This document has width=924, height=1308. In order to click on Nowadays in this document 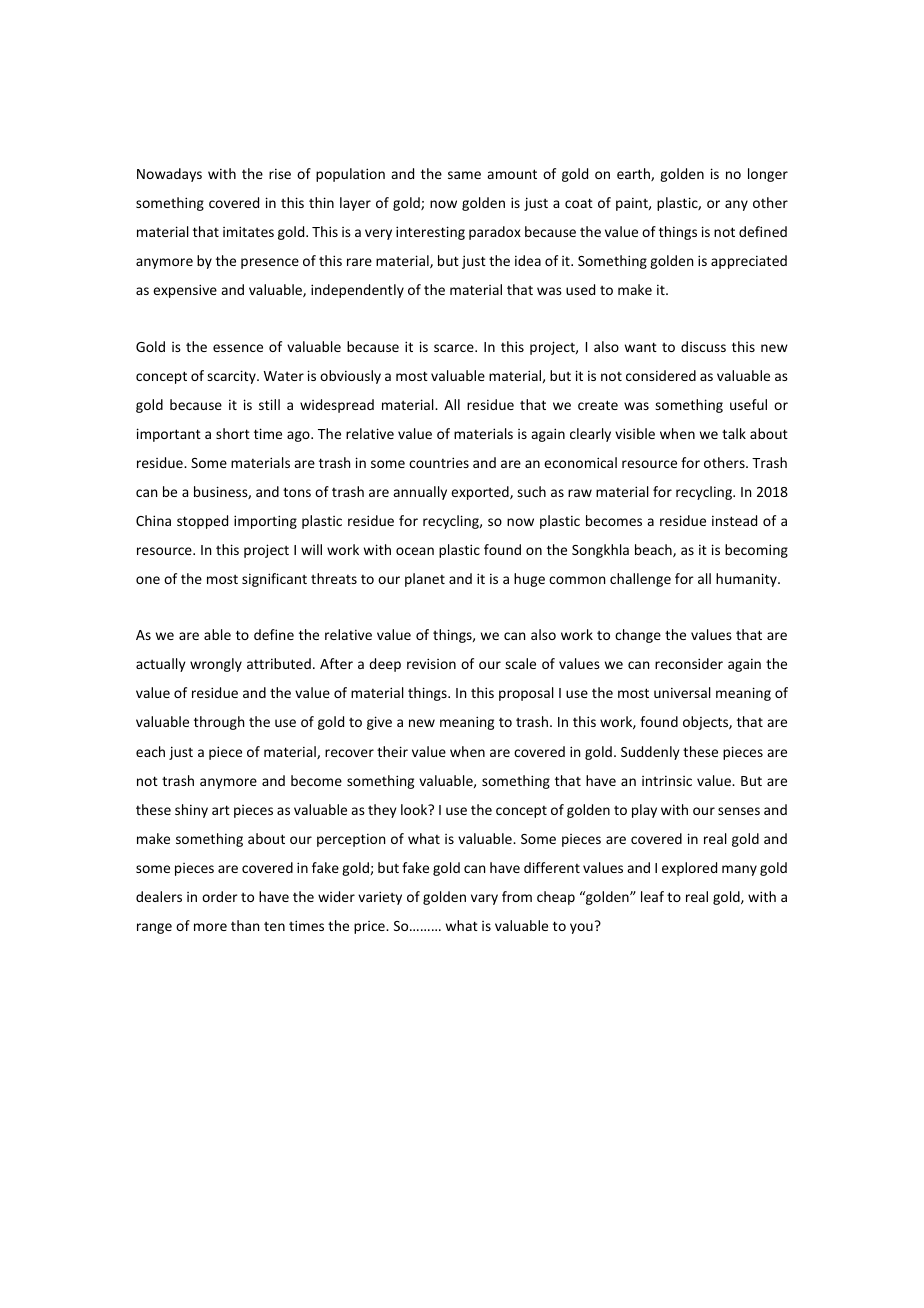, I will do `click(169, 175)`.
